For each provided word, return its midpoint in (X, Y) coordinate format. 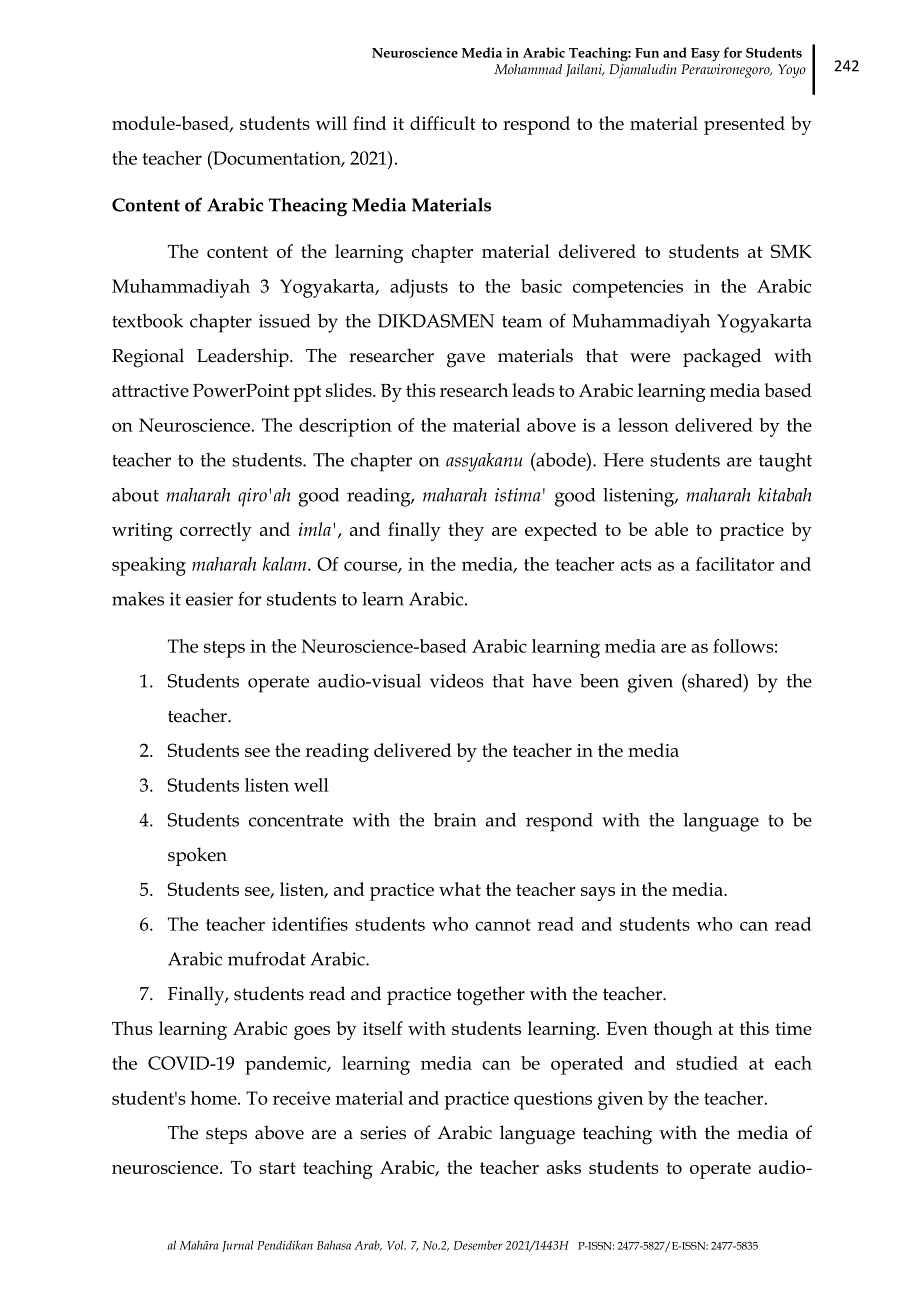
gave (466, 360)
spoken (197, 856)
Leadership (244, 357)
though (683, 1030)
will (331, 123)
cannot (503, 925)
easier (209, 599)
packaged (722, 358)
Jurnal (237, 1246)
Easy (705, 54)
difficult (443, 123)
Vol (396, 1245)
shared (715, 681)
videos (457, 681)
